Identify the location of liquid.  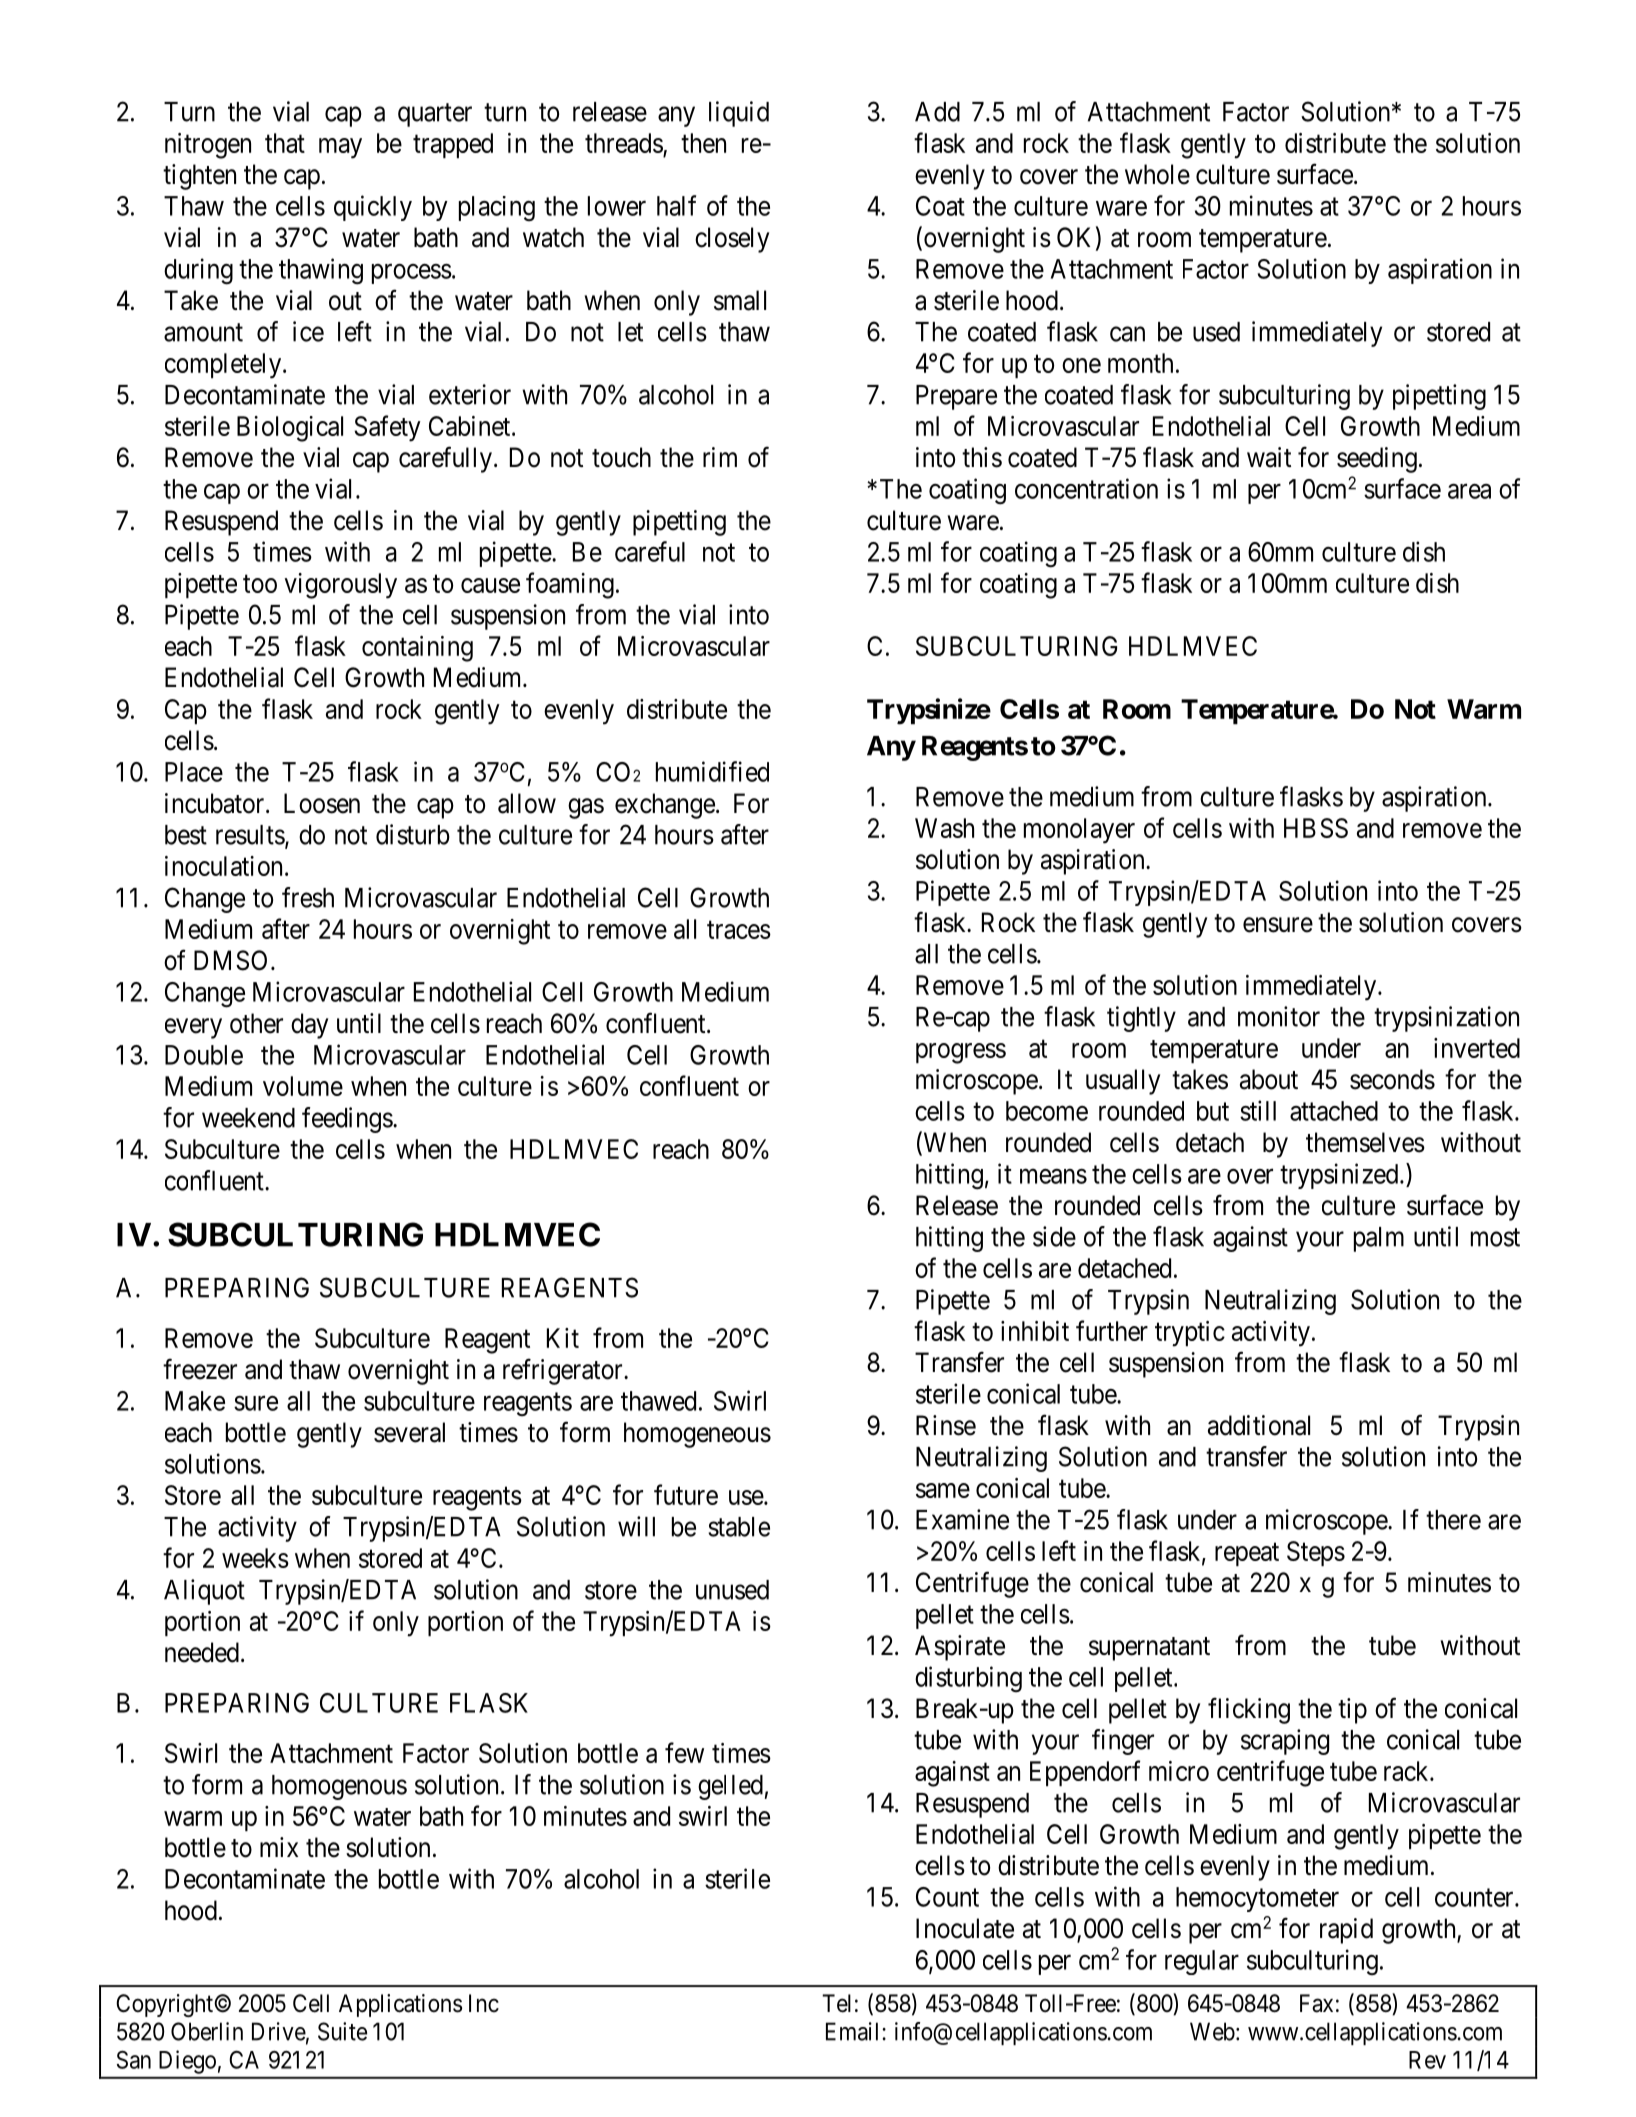
(739, 114).
